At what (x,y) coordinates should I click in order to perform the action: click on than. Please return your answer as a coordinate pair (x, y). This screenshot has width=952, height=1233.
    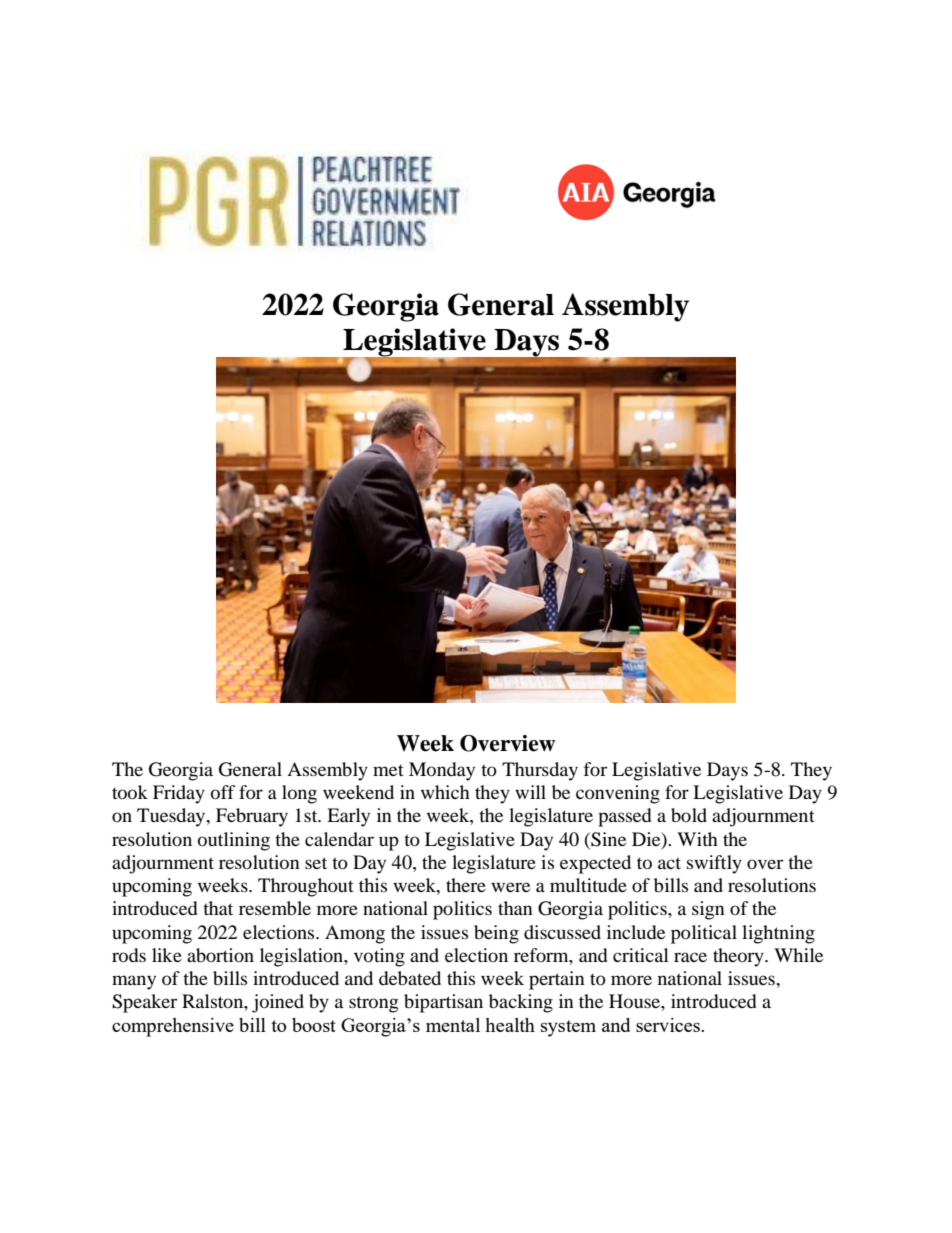
    Looking at the image, I should click on (515, 908).
